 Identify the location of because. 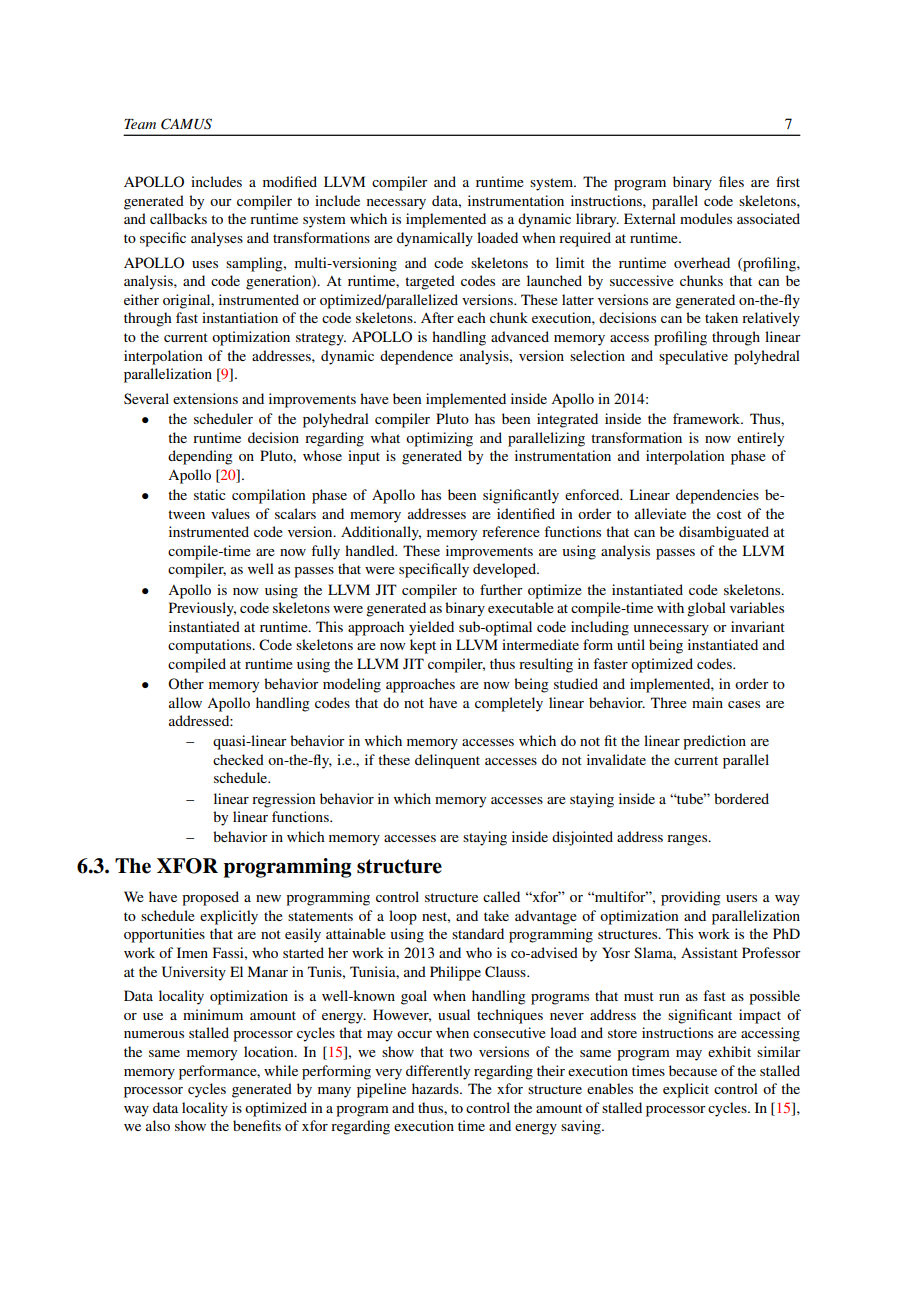
(693, 1070).
